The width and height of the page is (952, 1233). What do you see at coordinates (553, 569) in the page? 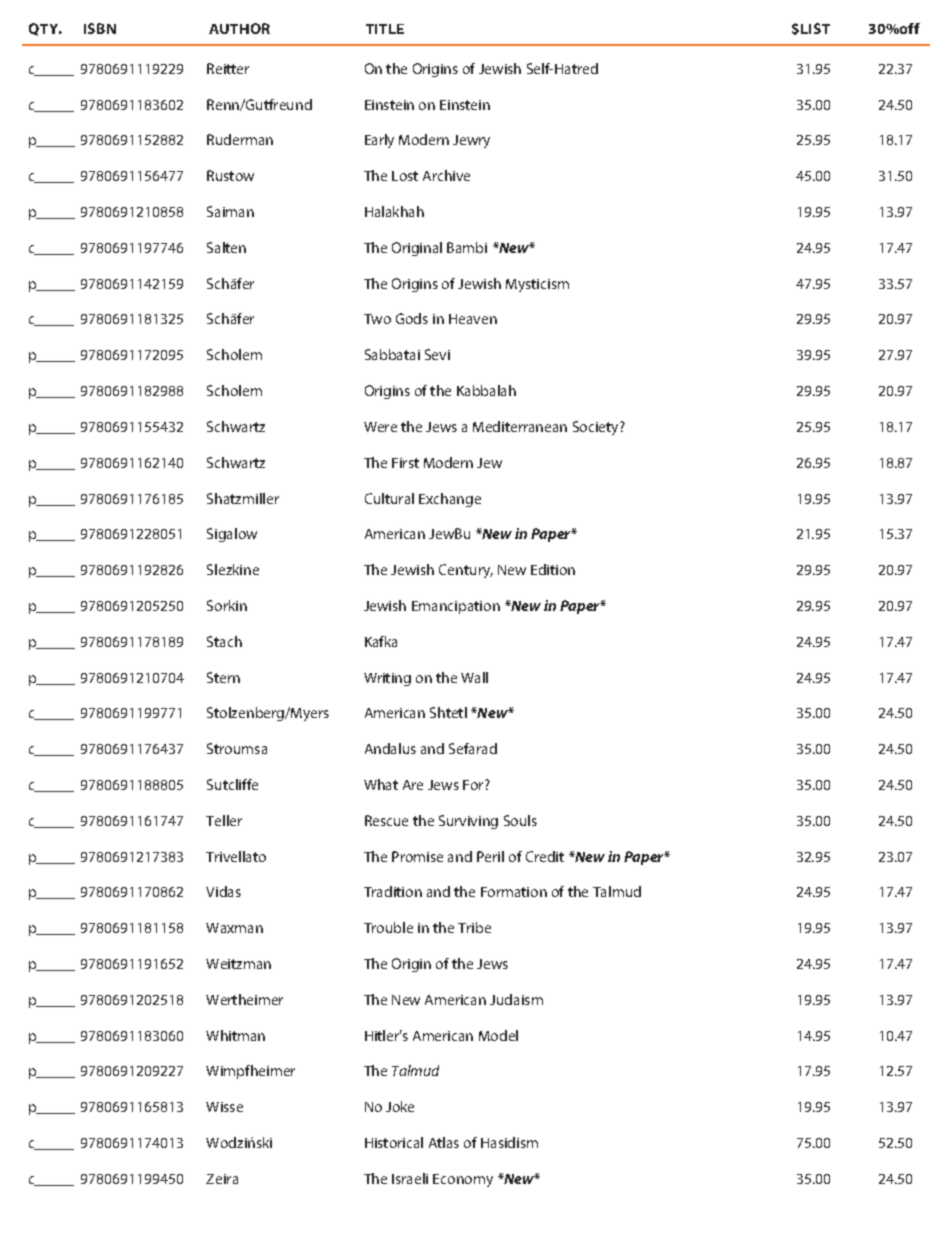
I see `Edition` at bounding box center [553, 569].
